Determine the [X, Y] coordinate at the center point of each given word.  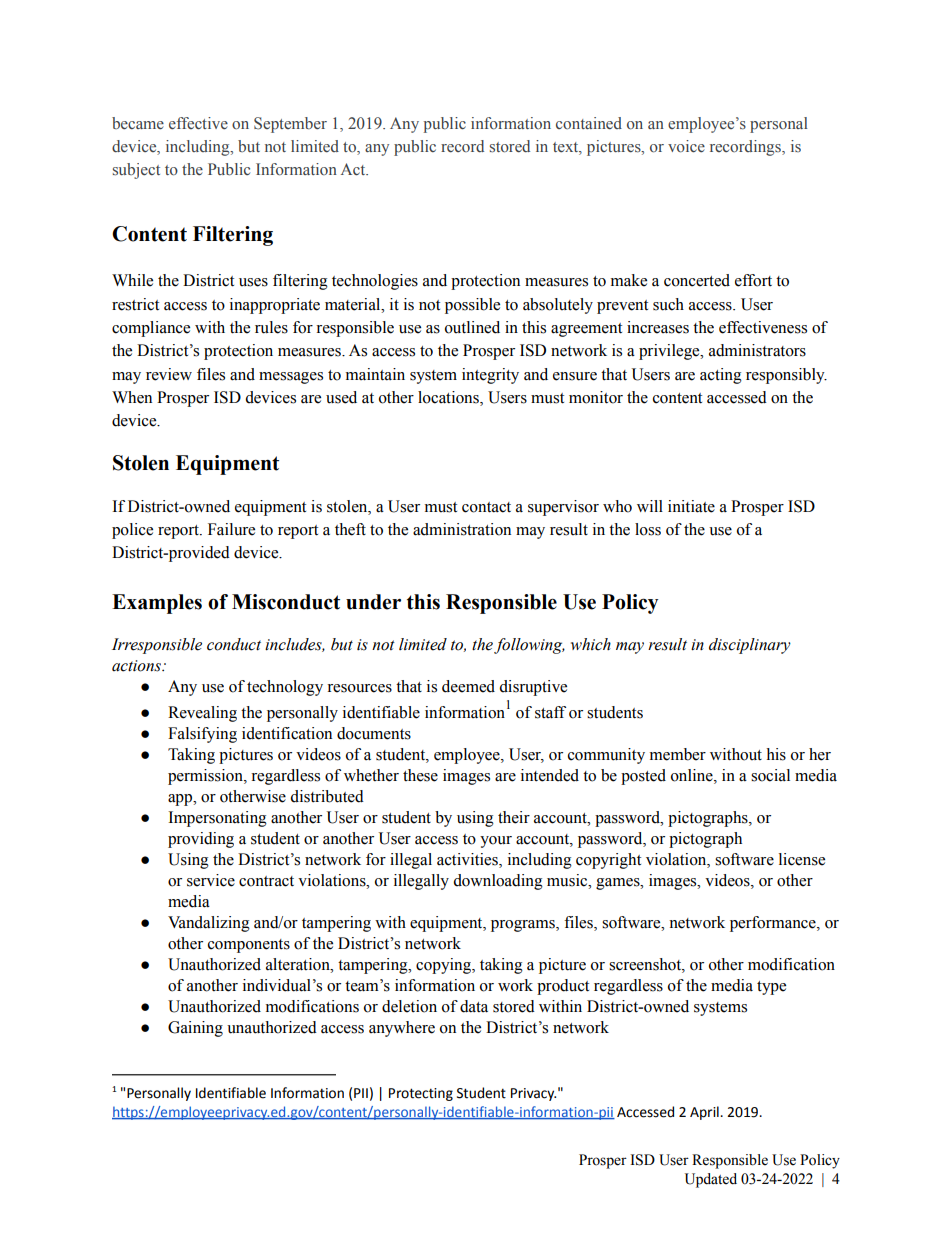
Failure [231, 529]
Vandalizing [209, 924]
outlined [472, 327]
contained [589, 123]
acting [721, 376]
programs [524, 926]
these [420, 775]
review [169, 374]
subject [136, 171]
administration [462, 529]
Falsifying [202, 735]
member [678, 754]
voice [686, 146]
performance [774, 924]
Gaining [195, 1029]
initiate [691, 506]
